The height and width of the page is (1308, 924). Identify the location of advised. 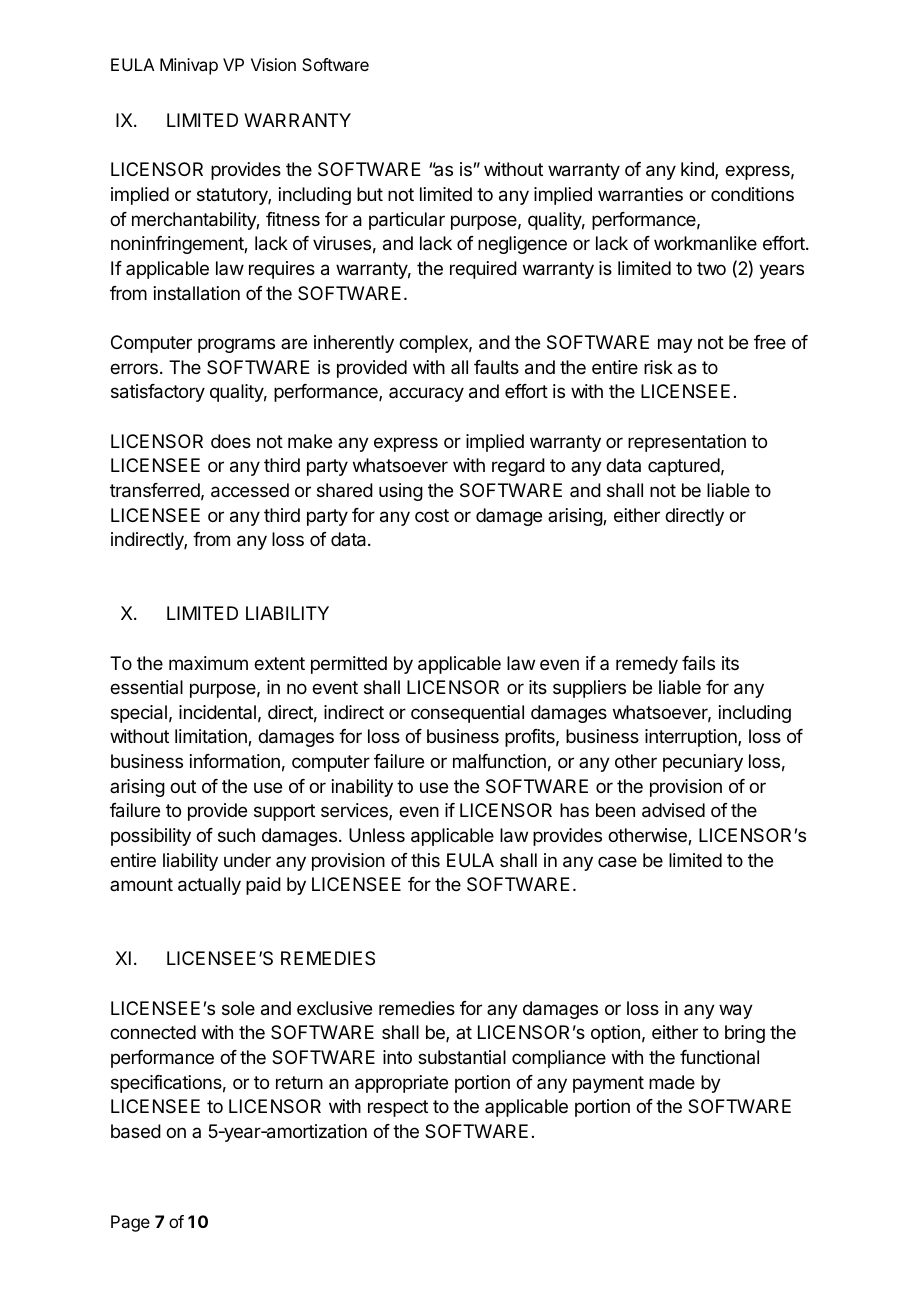
(673, 810).
